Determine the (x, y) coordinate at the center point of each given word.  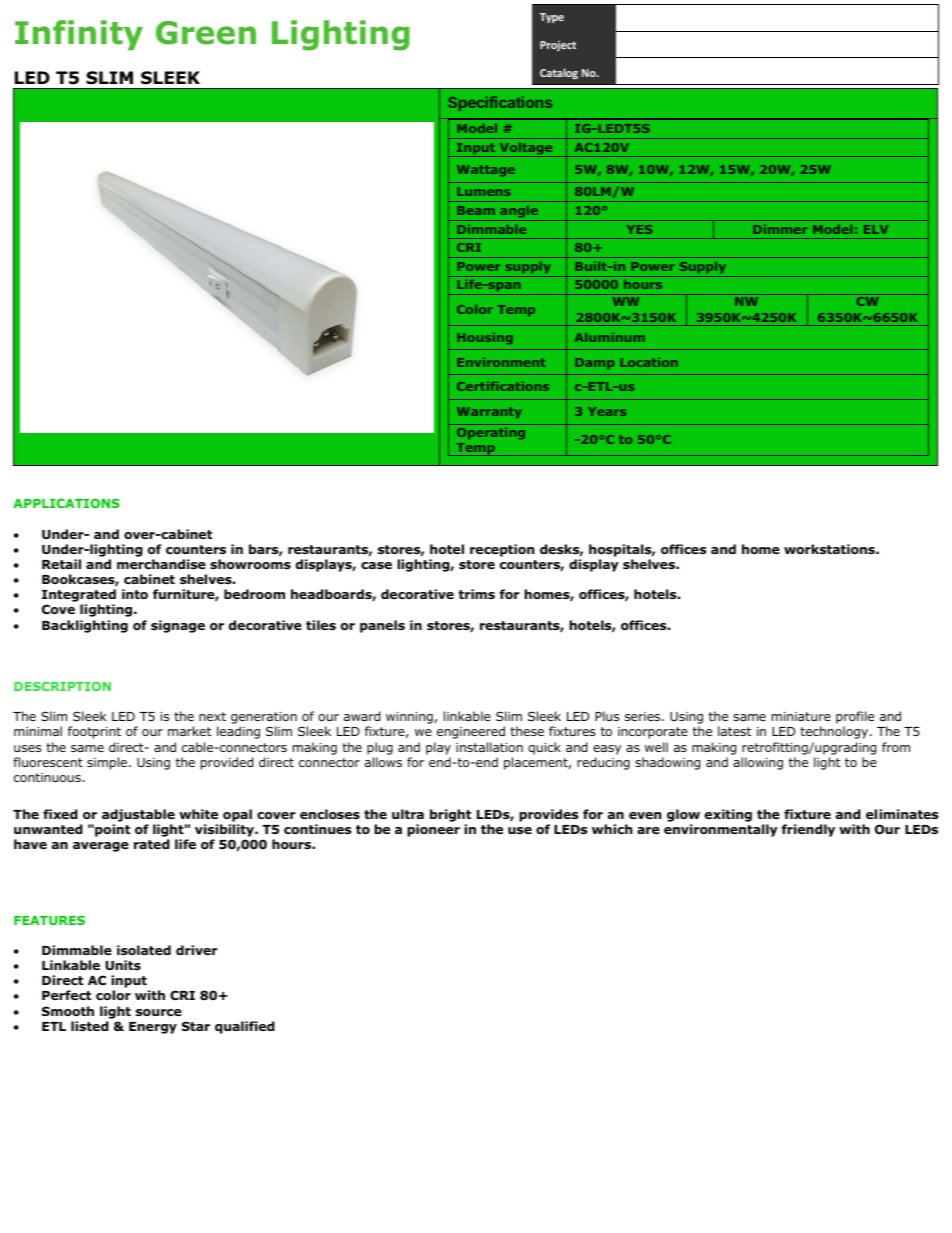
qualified (245, 1027)
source (159, 1012)
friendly (808, 830)
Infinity (79, 35)
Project (558, 46)
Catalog (559, 73)
